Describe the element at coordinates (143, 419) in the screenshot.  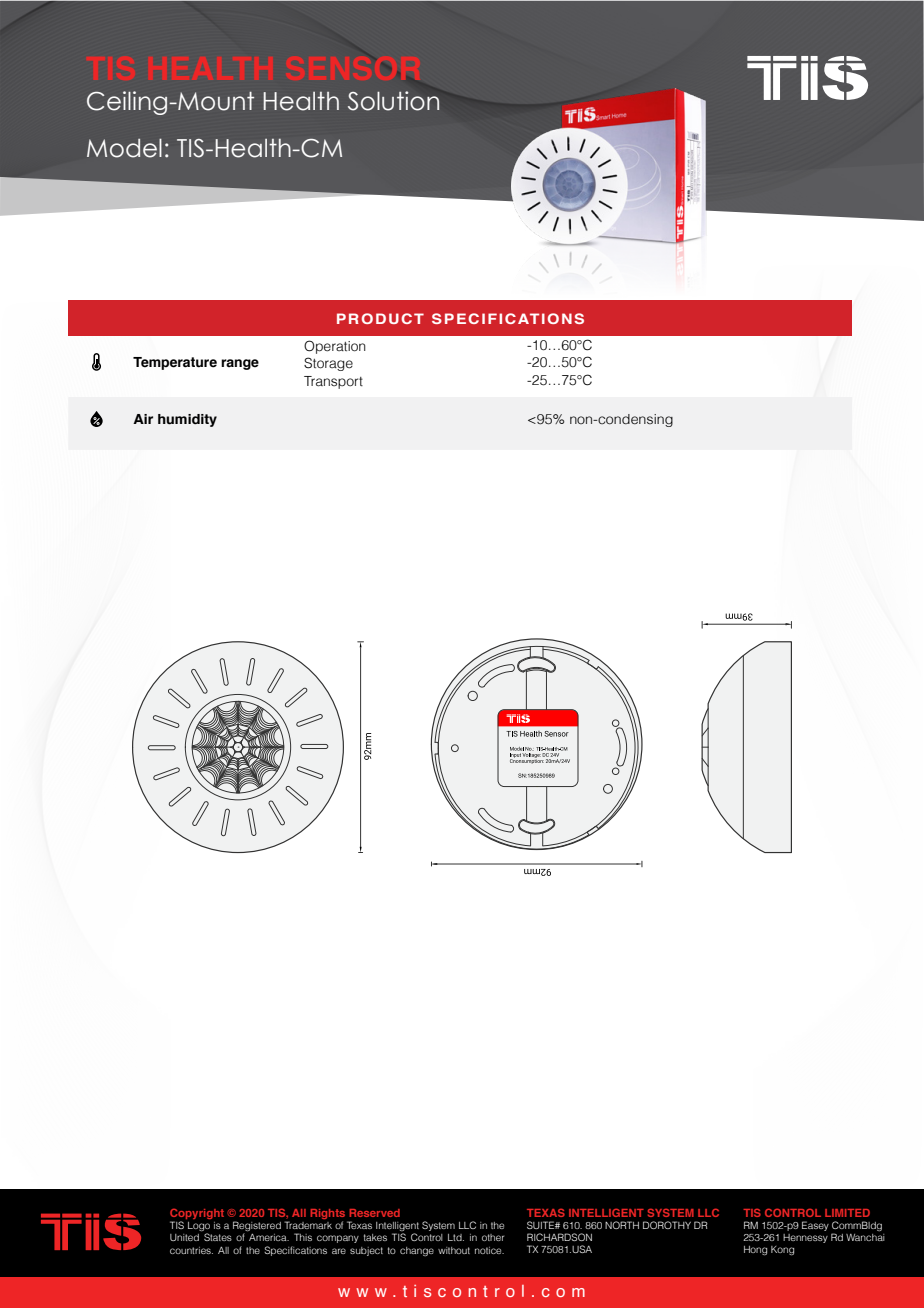
I see `Air` at that location.
